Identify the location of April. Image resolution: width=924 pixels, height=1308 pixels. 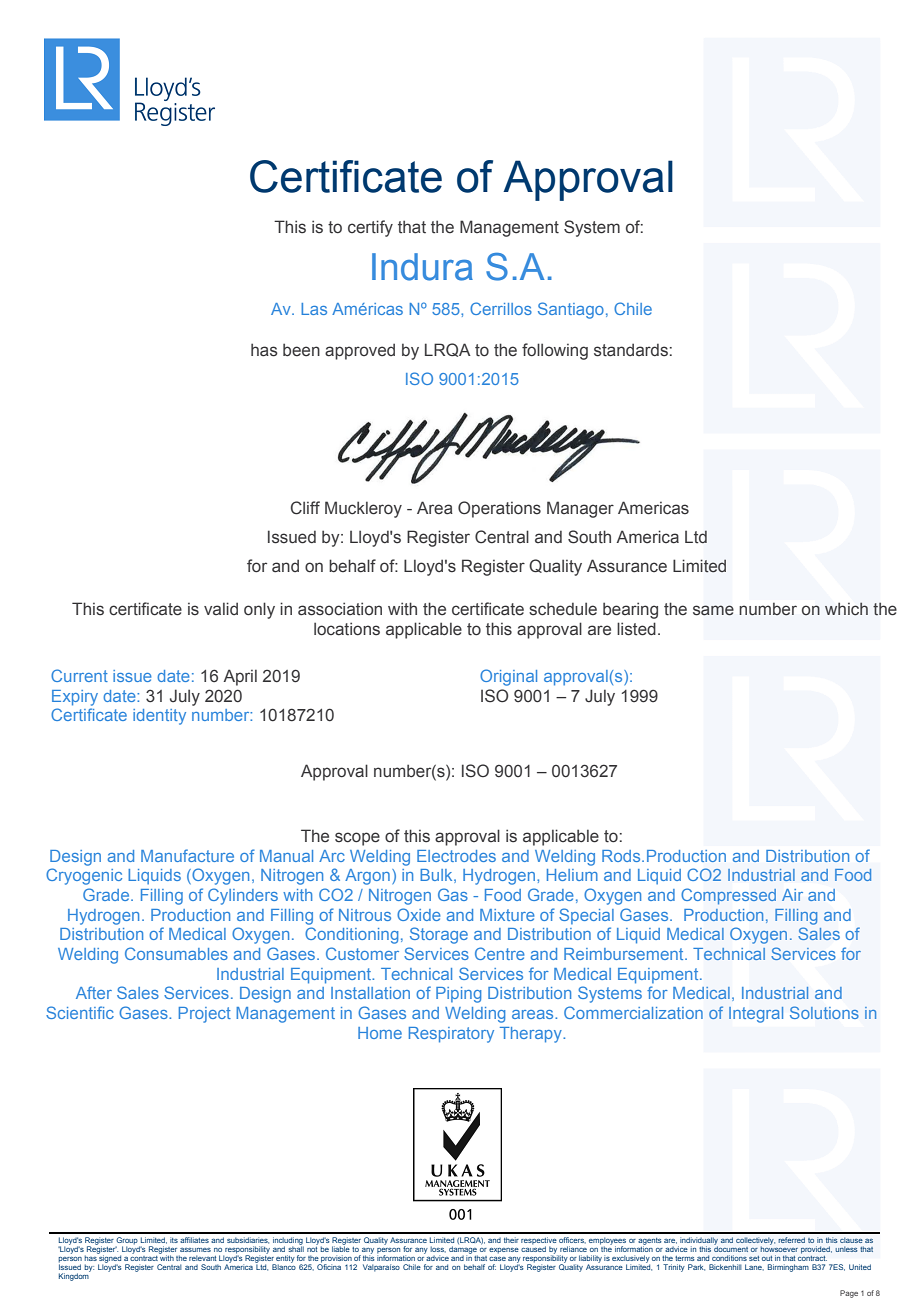
(240, 677).
